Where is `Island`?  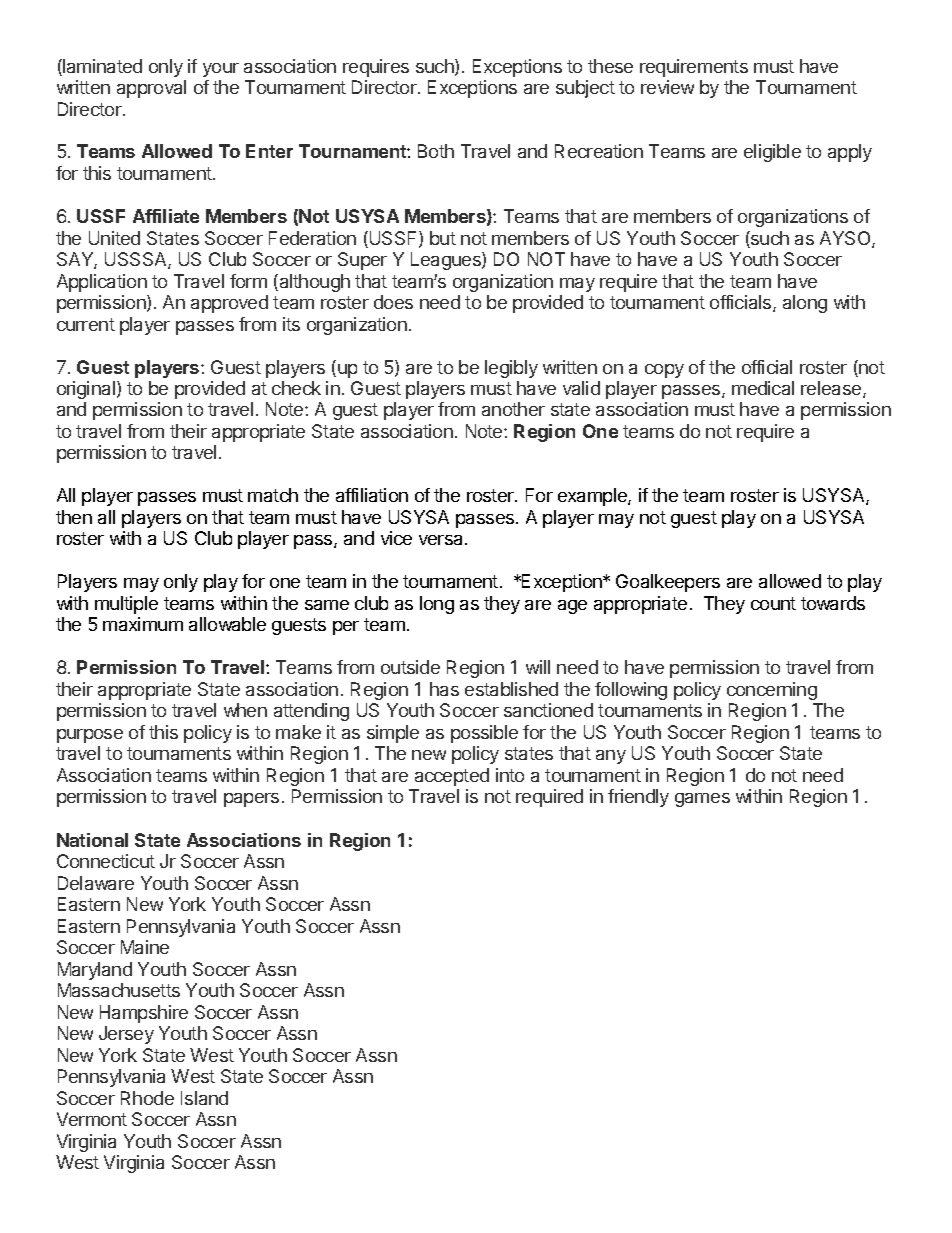 Island is located at coordinates (204, 1098).
